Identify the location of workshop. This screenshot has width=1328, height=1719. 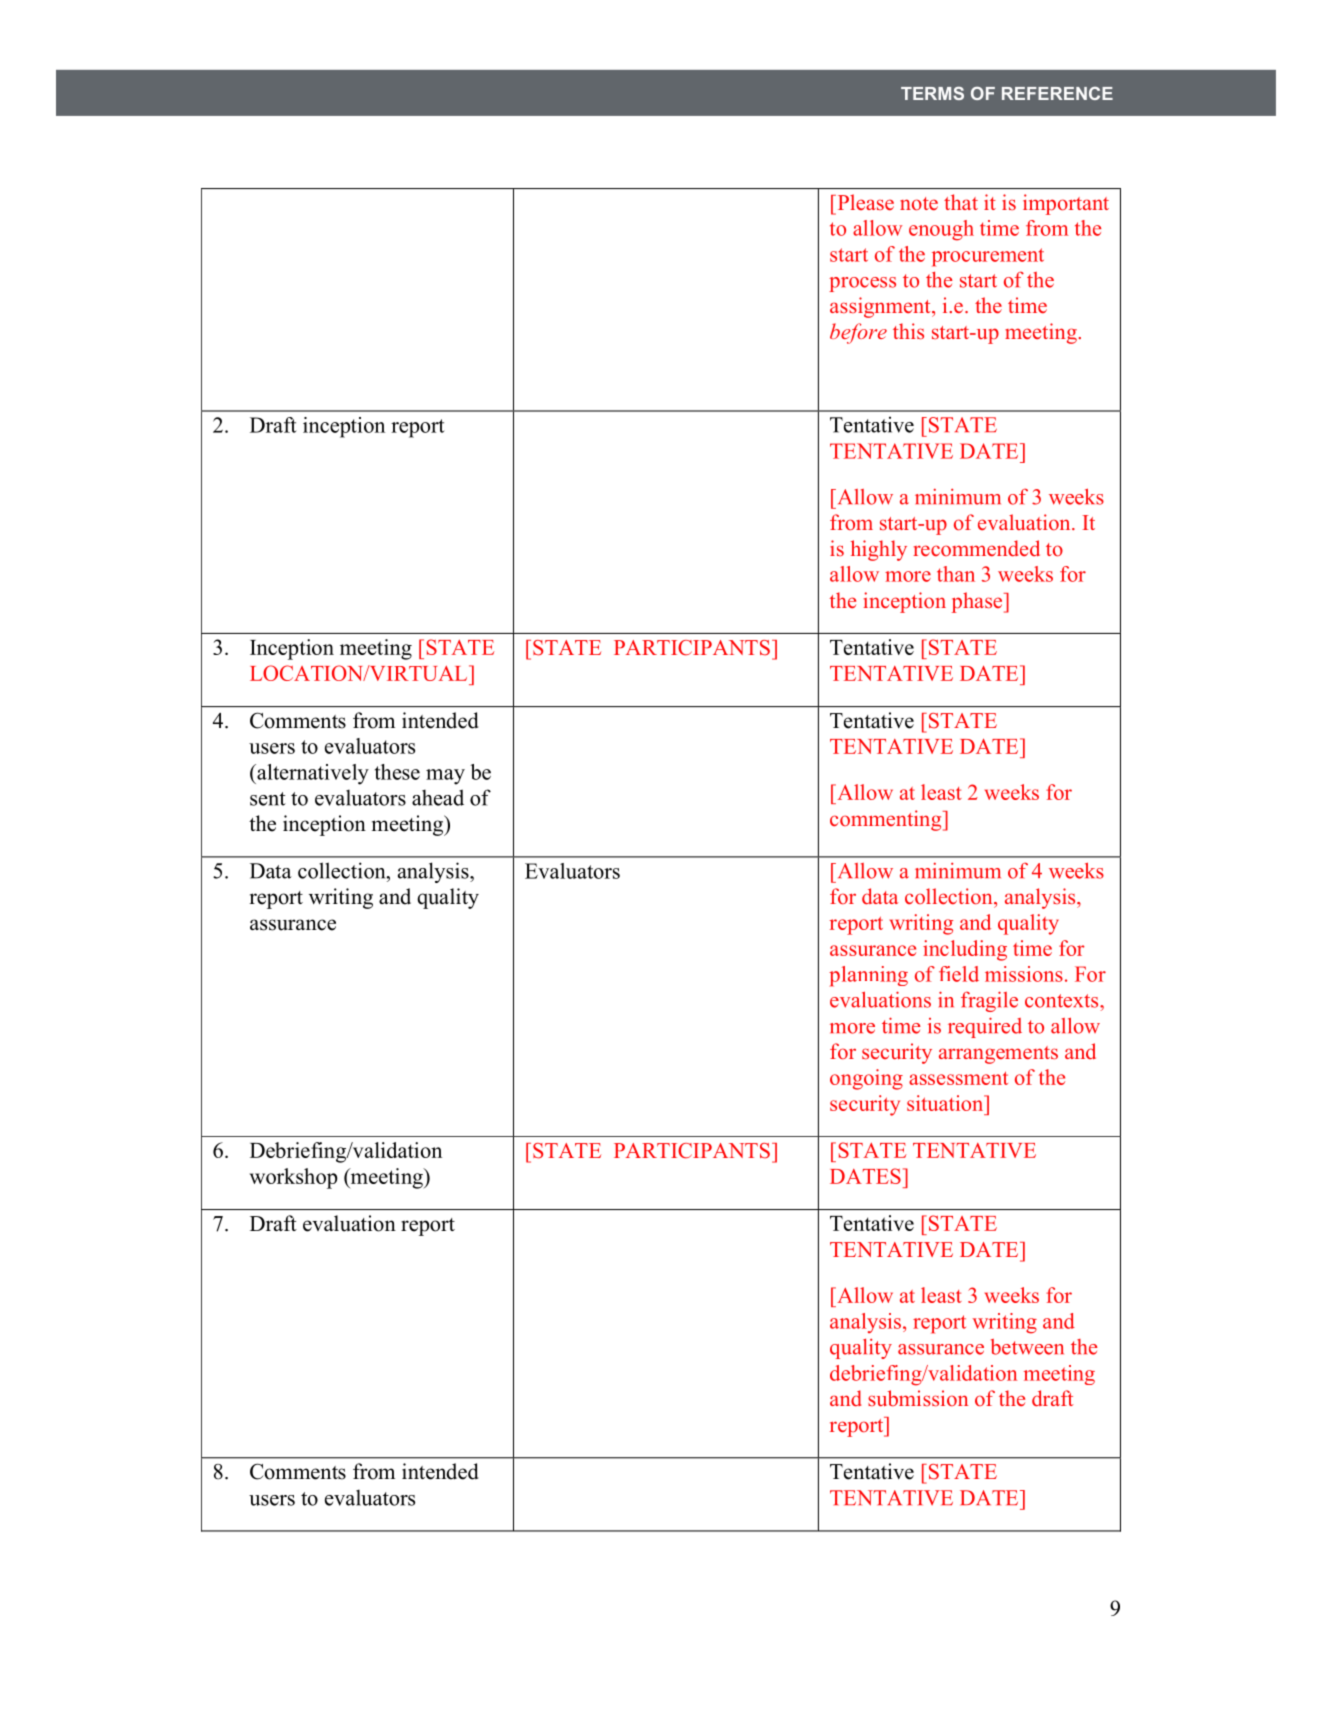
(294, 1178).
